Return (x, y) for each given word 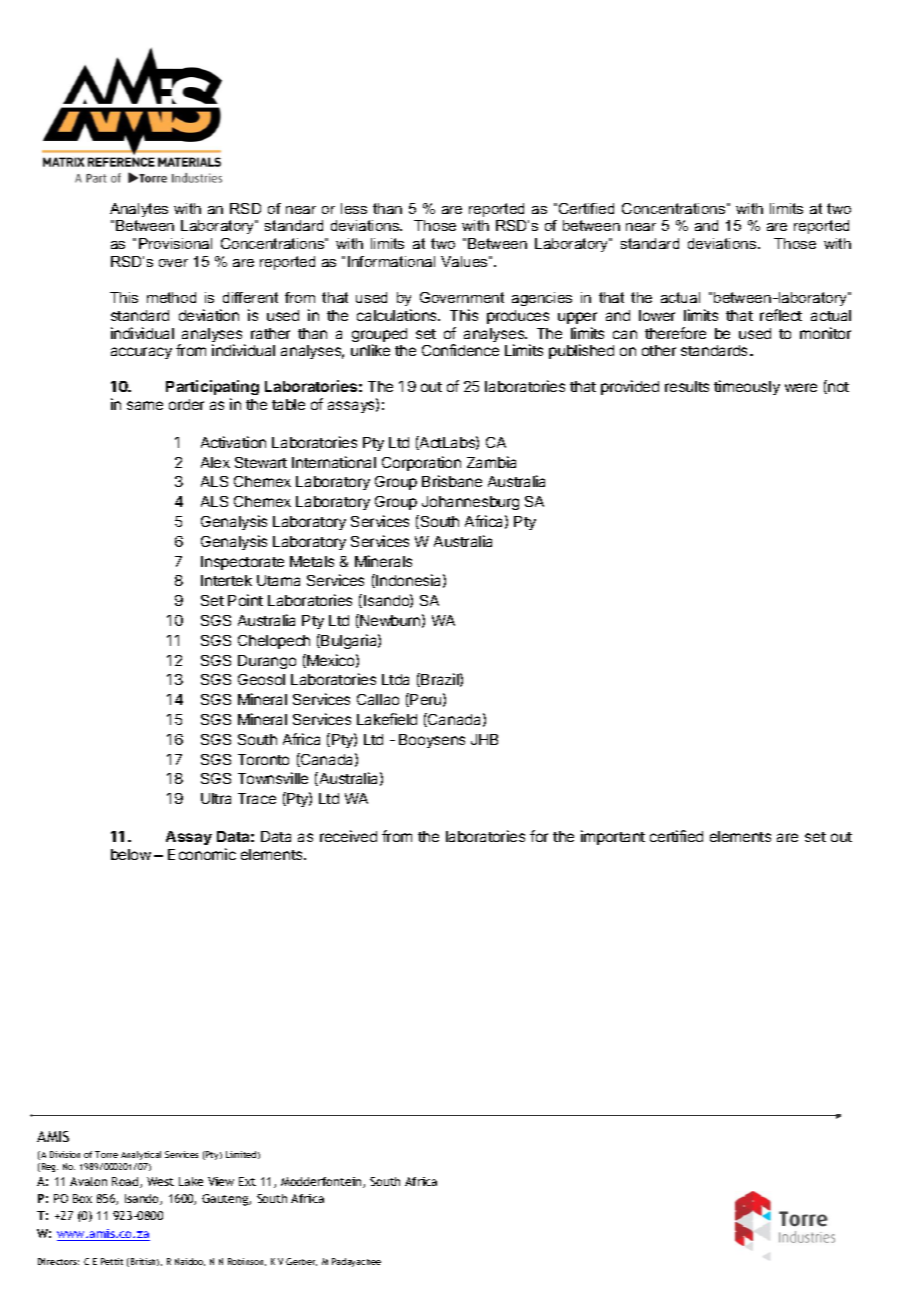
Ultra (216, 798)
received (348, 836)
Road (126, 1182)
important (613, 837)
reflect (781, 315)
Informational (391, 261)
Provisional (175, 243)
